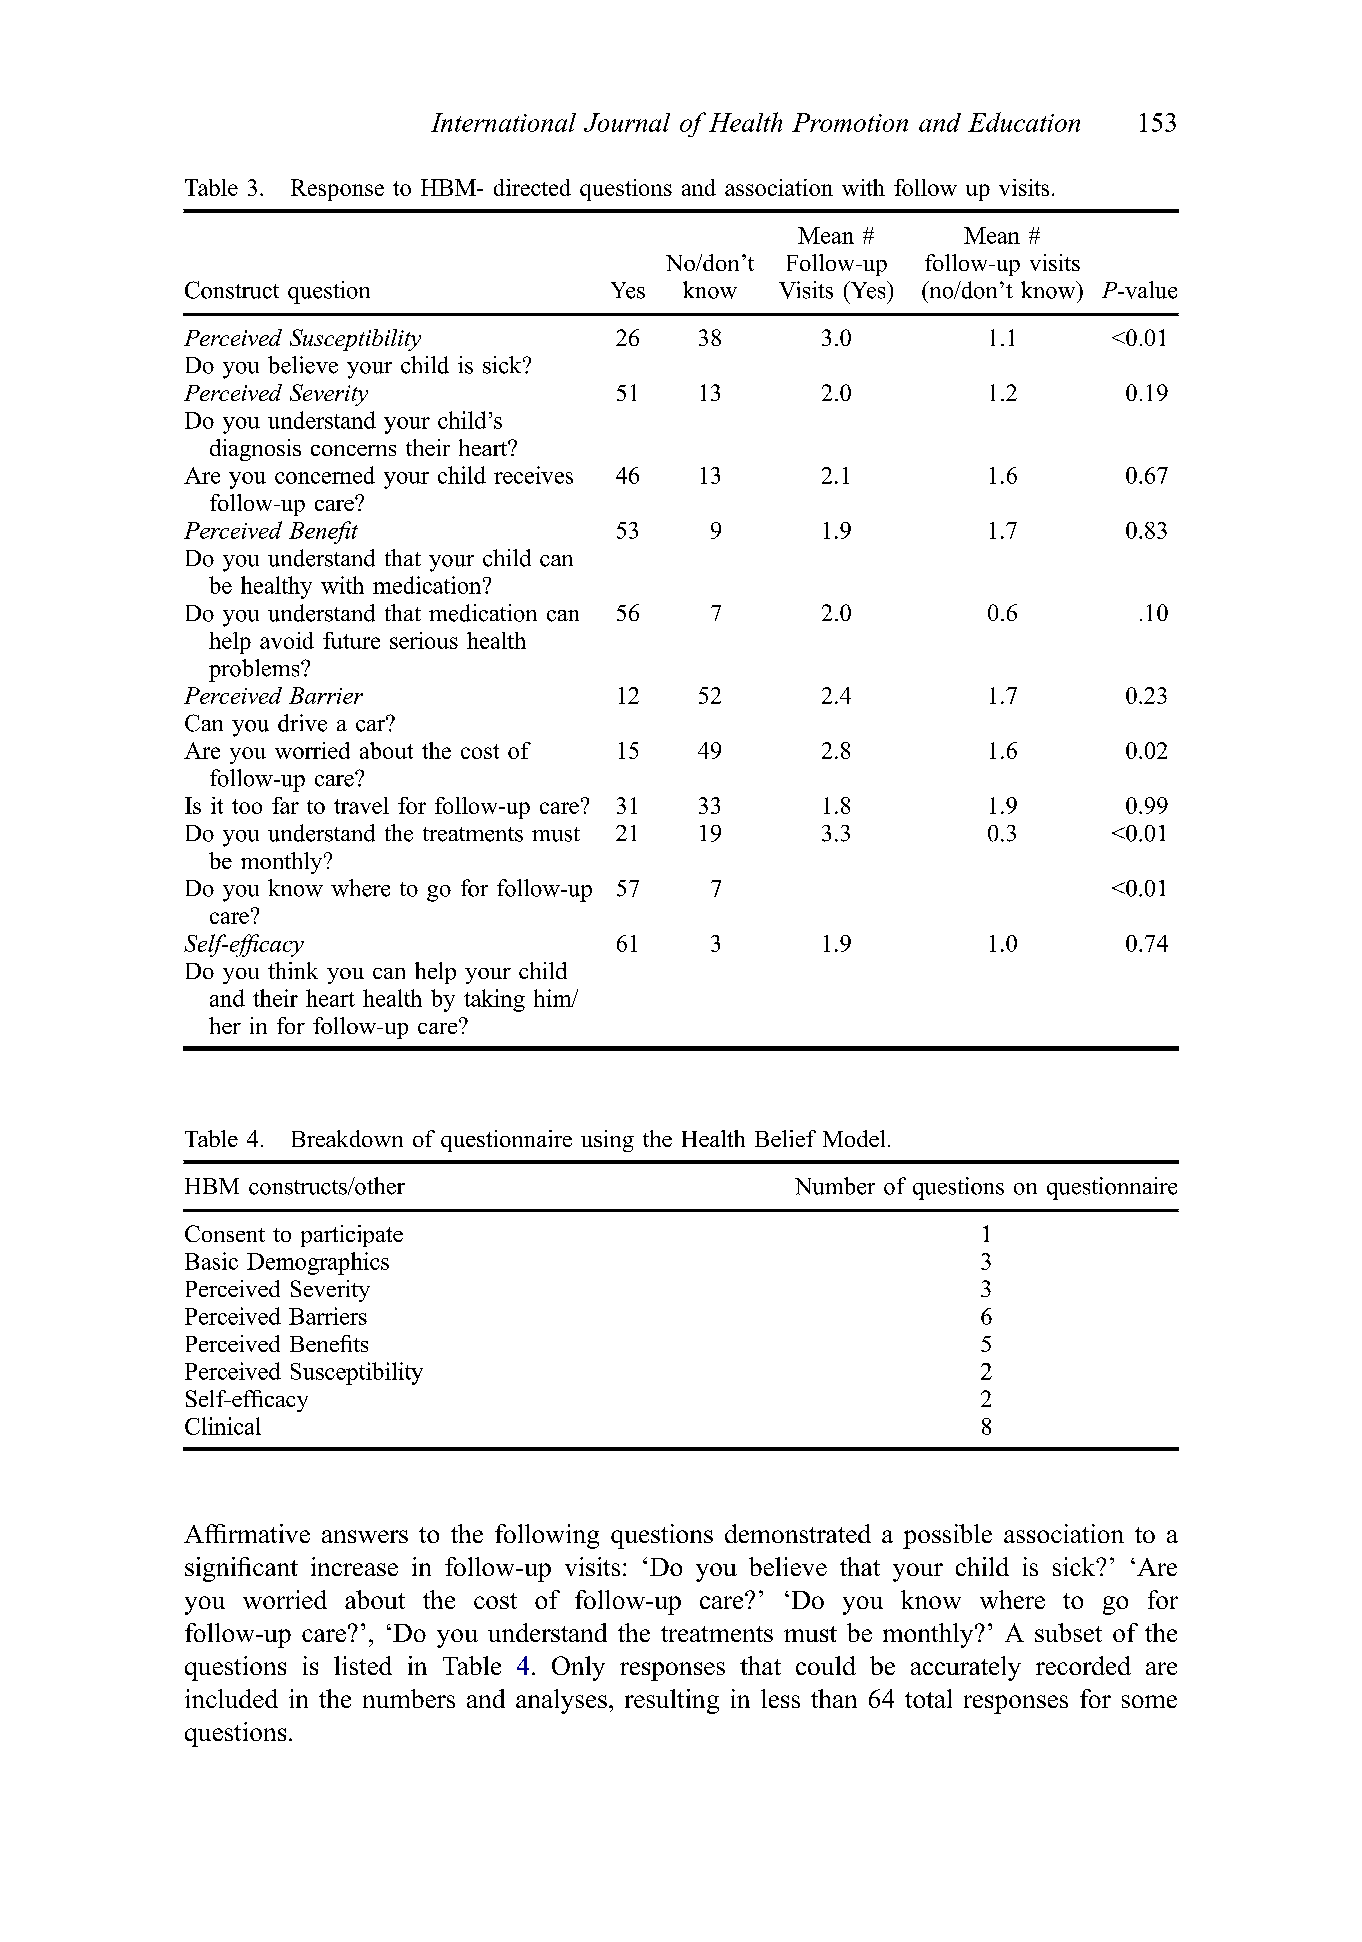 The image size is (1362, 1942). Describe the element at coordinates (351, 640) in the document. I see `future` at that location.
